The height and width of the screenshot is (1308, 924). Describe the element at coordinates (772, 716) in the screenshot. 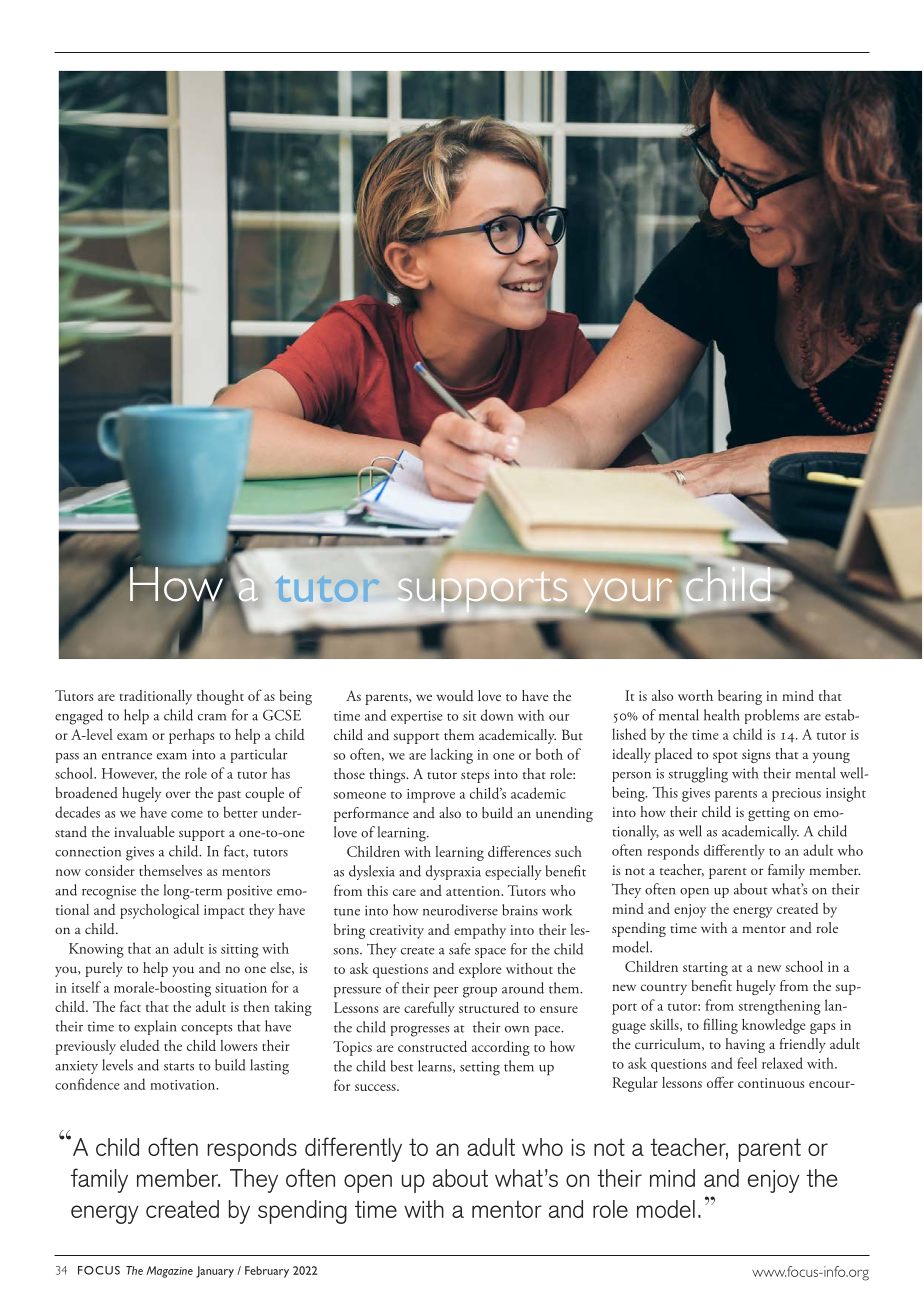

I see `problems` at that location.
